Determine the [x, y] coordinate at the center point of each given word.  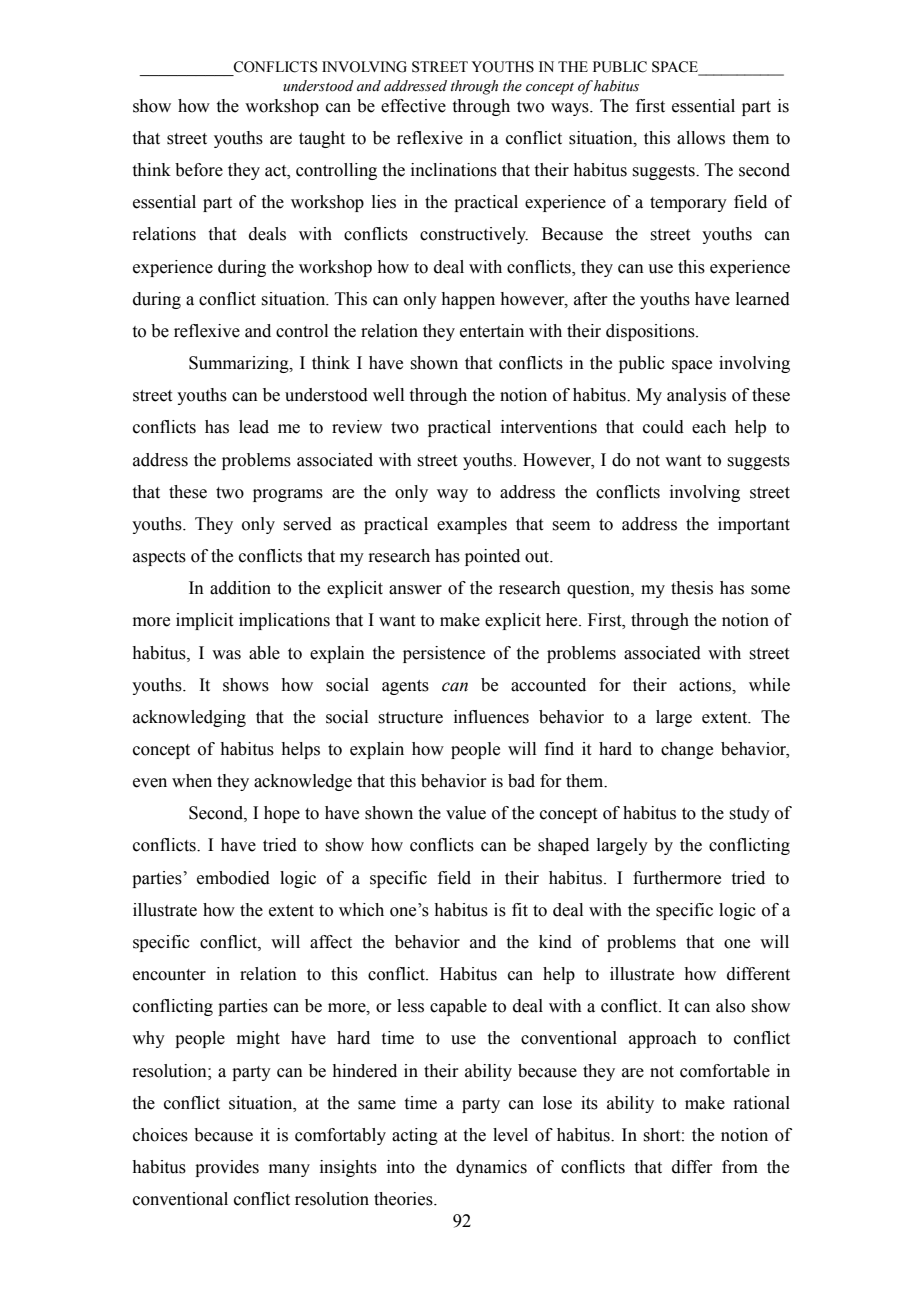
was [226, 655]
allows [701, 138]
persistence [444, 654]
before [199, 170]
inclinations [454, 170]
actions [706, 685]
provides [227, 1168]
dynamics [491, 1168]
